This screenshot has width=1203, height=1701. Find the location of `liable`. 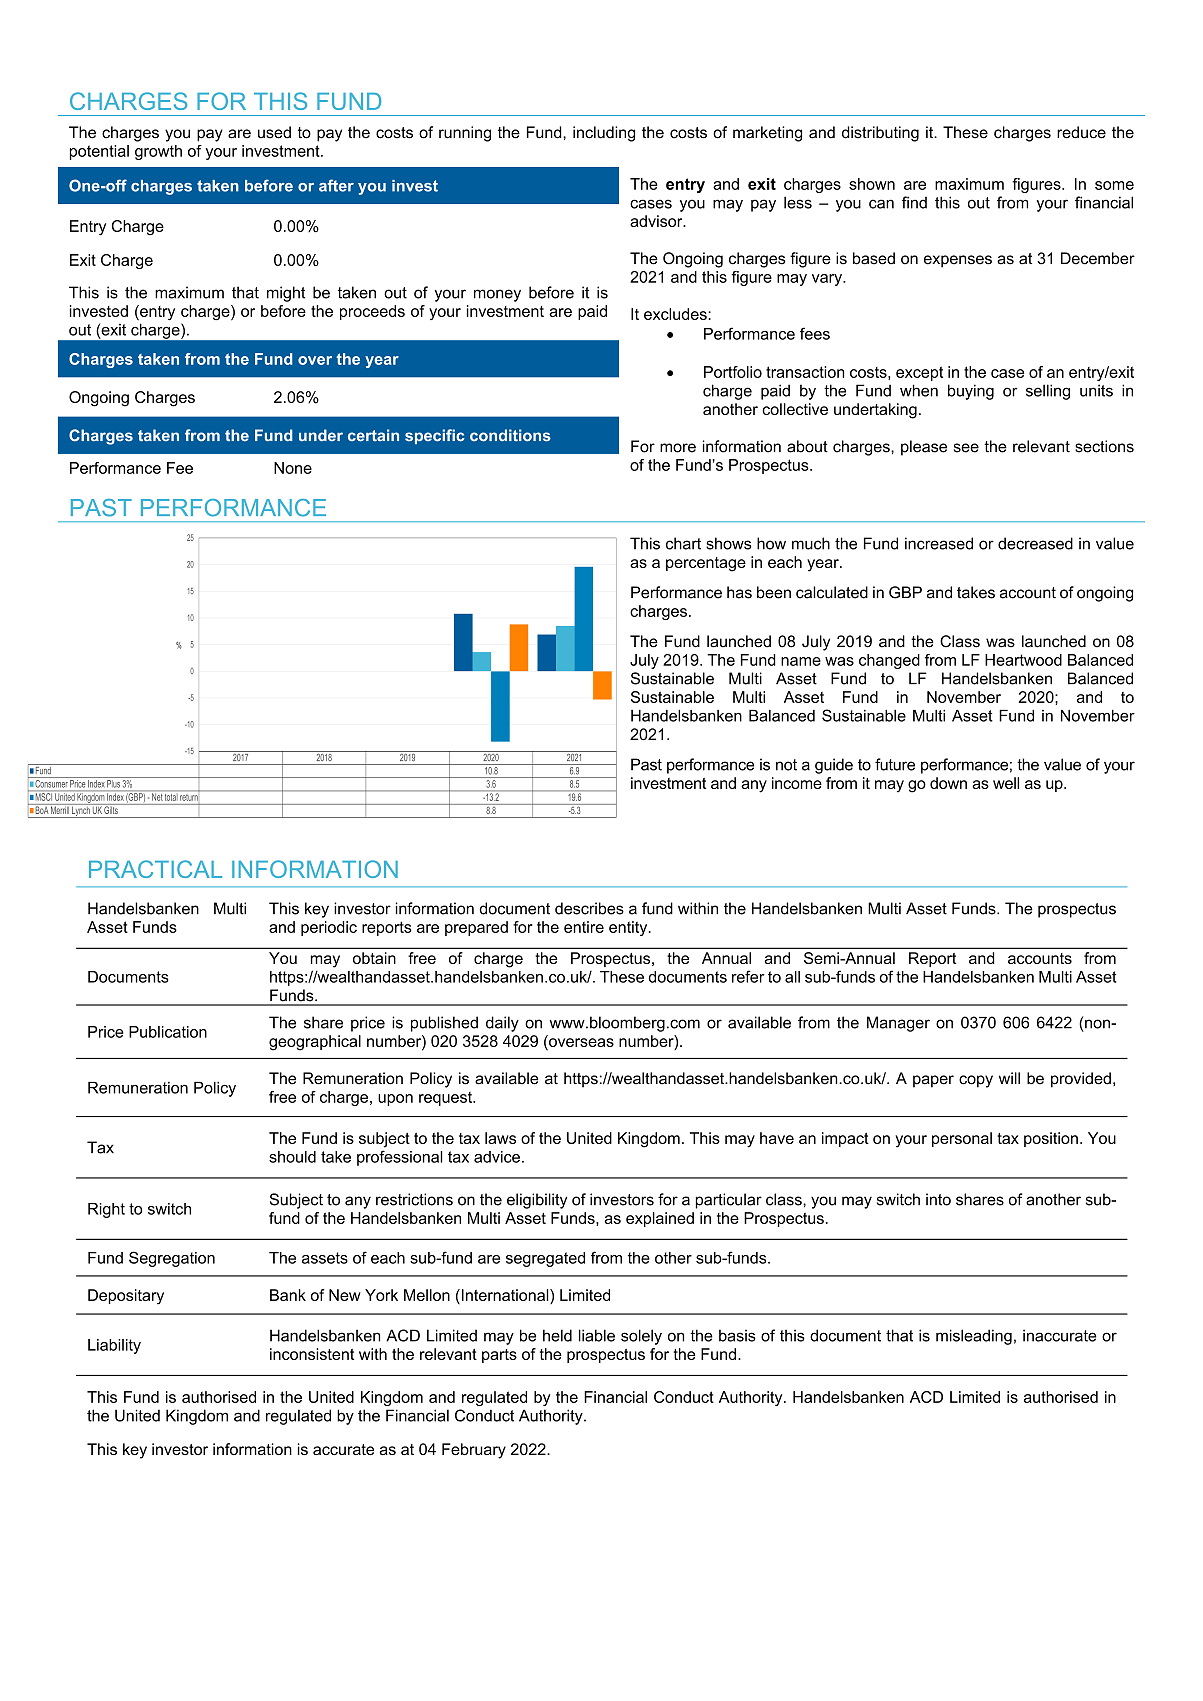

liable is located at coordinates (597, 1335).
